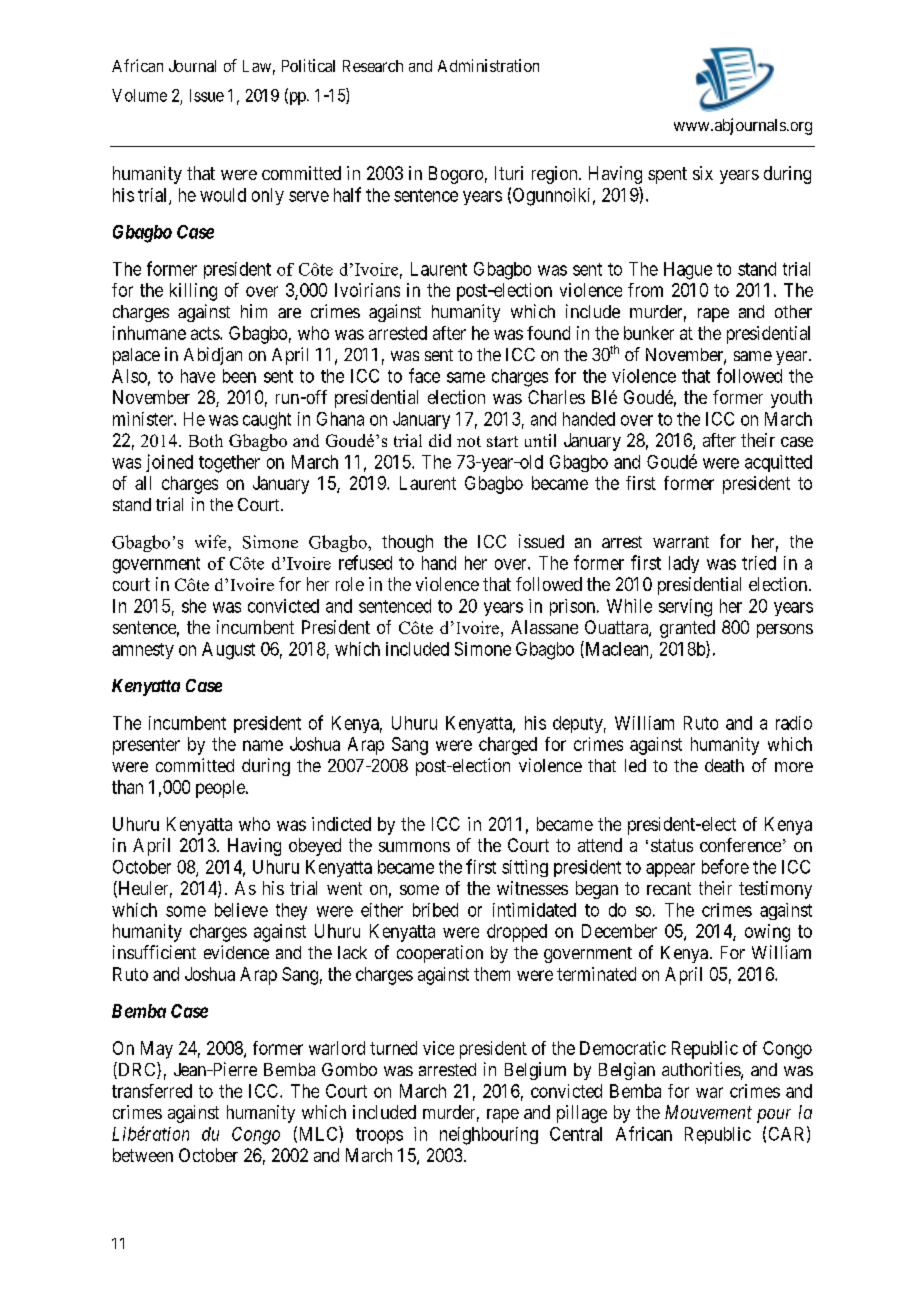  I want to click on six, so click(703, 173).
